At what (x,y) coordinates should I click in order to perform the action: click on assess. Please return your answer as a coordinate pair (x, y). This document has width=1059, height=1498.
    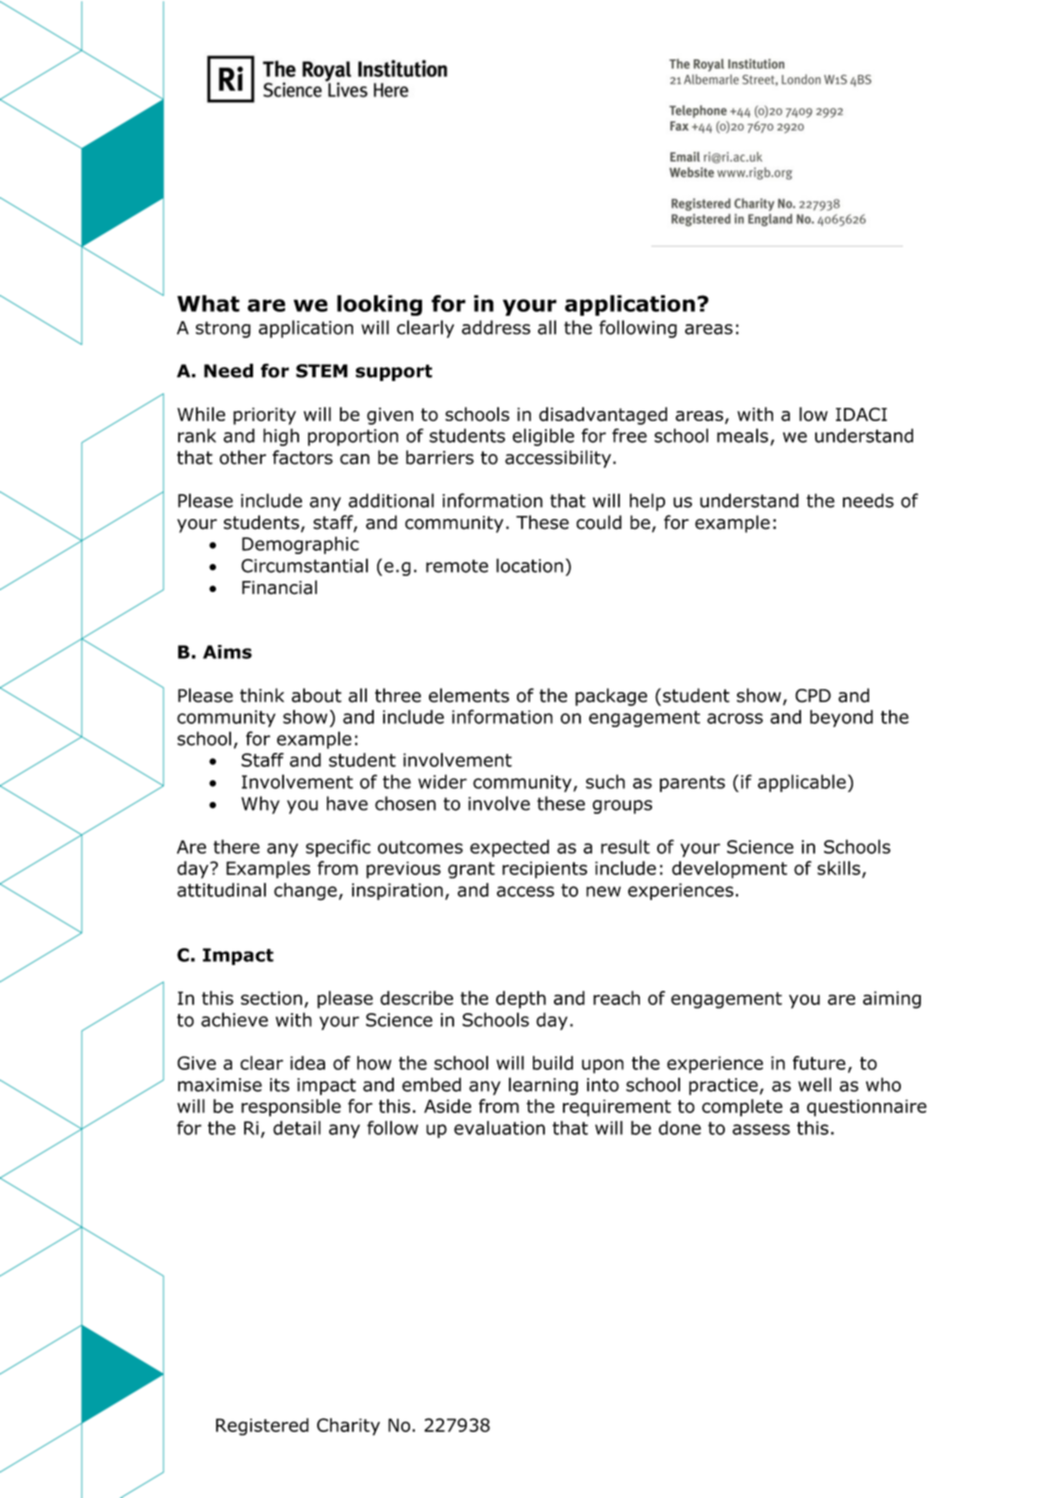
    Looking at the image, I should click on (761, 1129).
